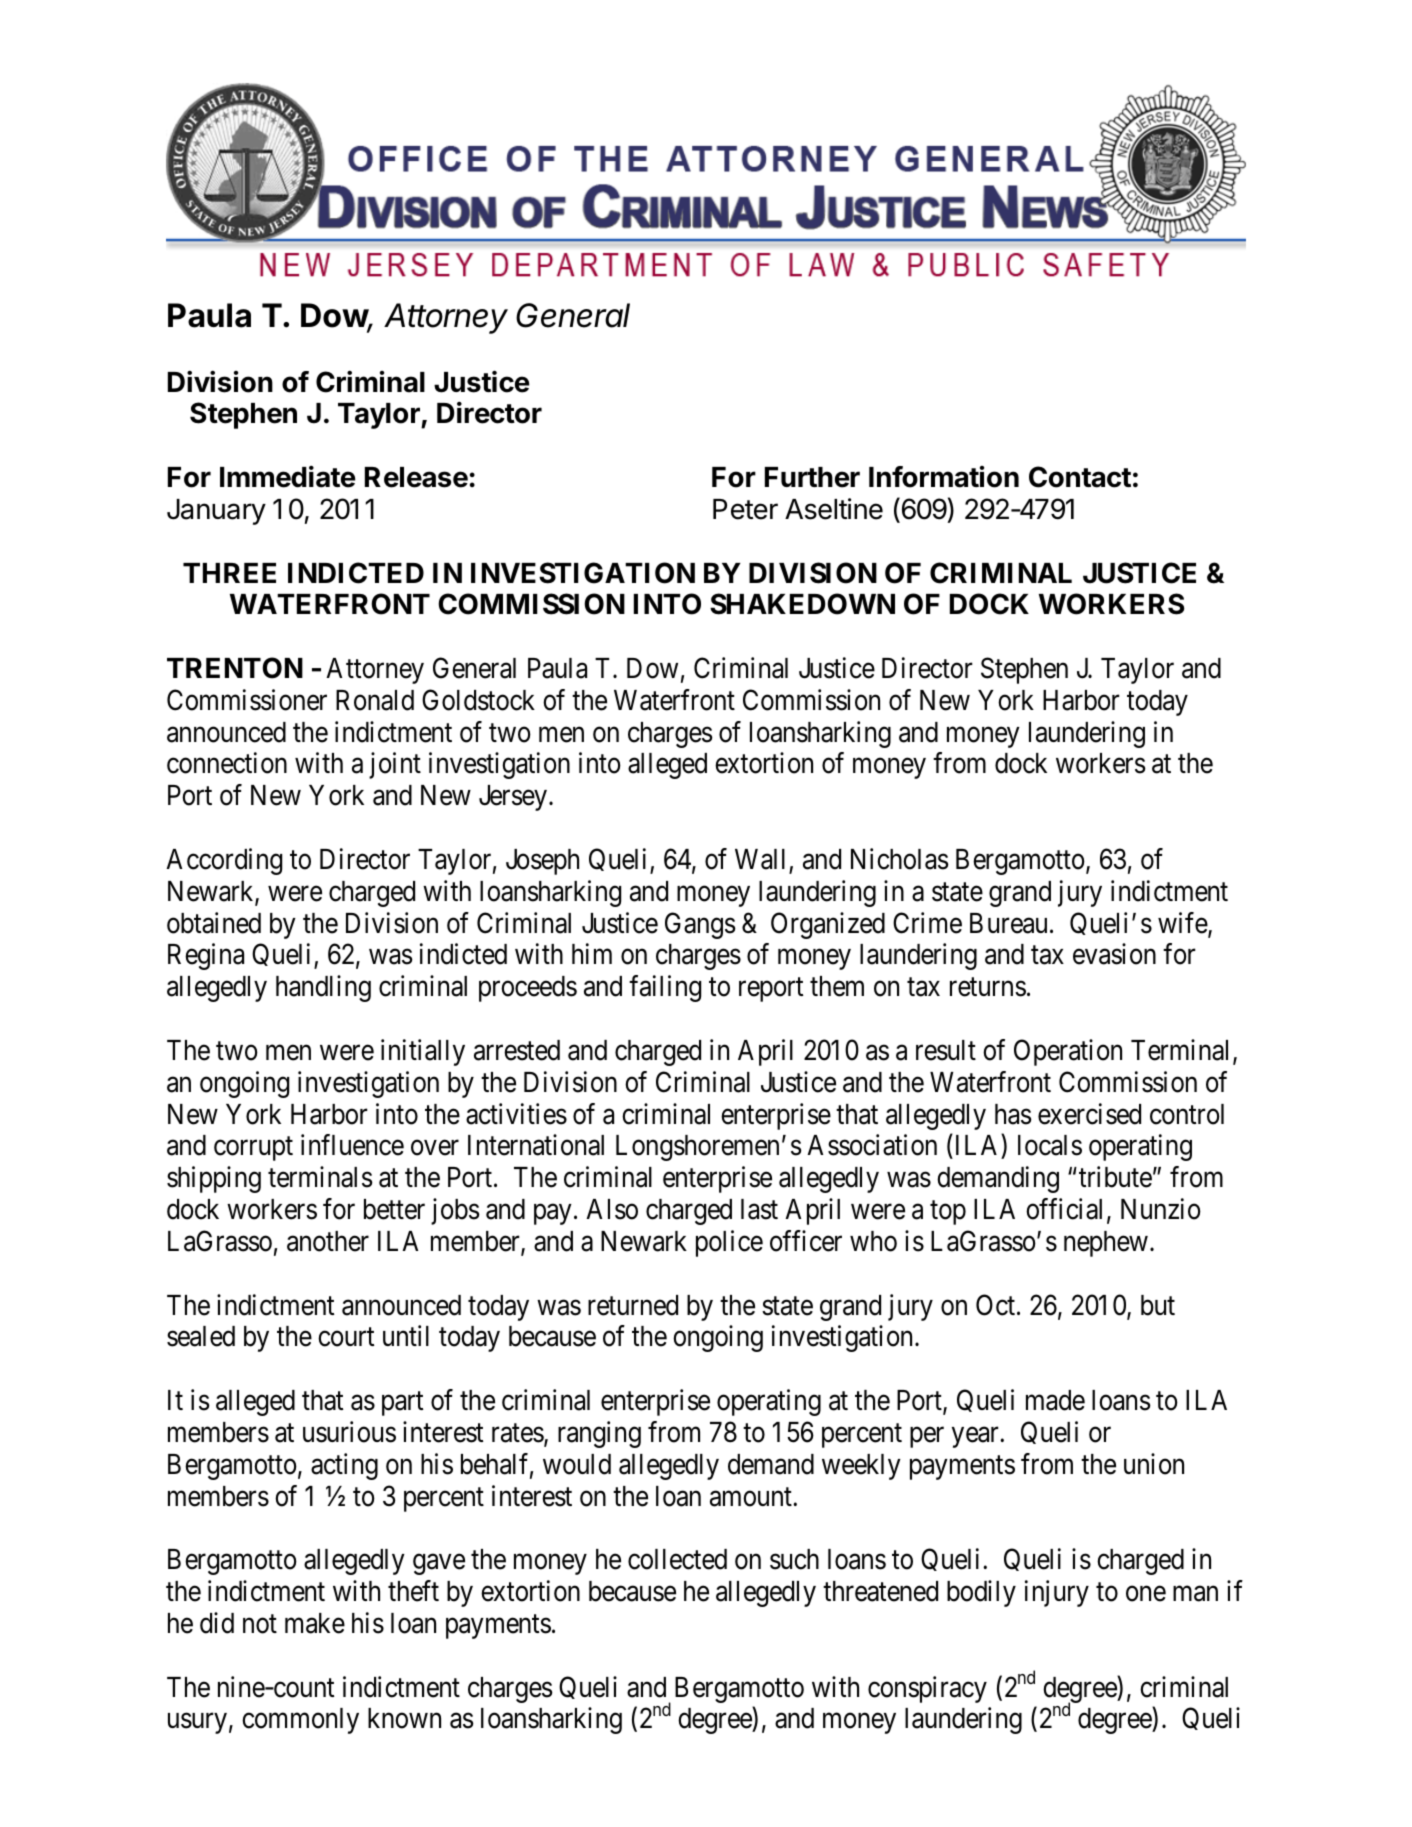  Describe the element at coordinates (1008, 923) in the screenshot. I see `Bureau` at that location.
